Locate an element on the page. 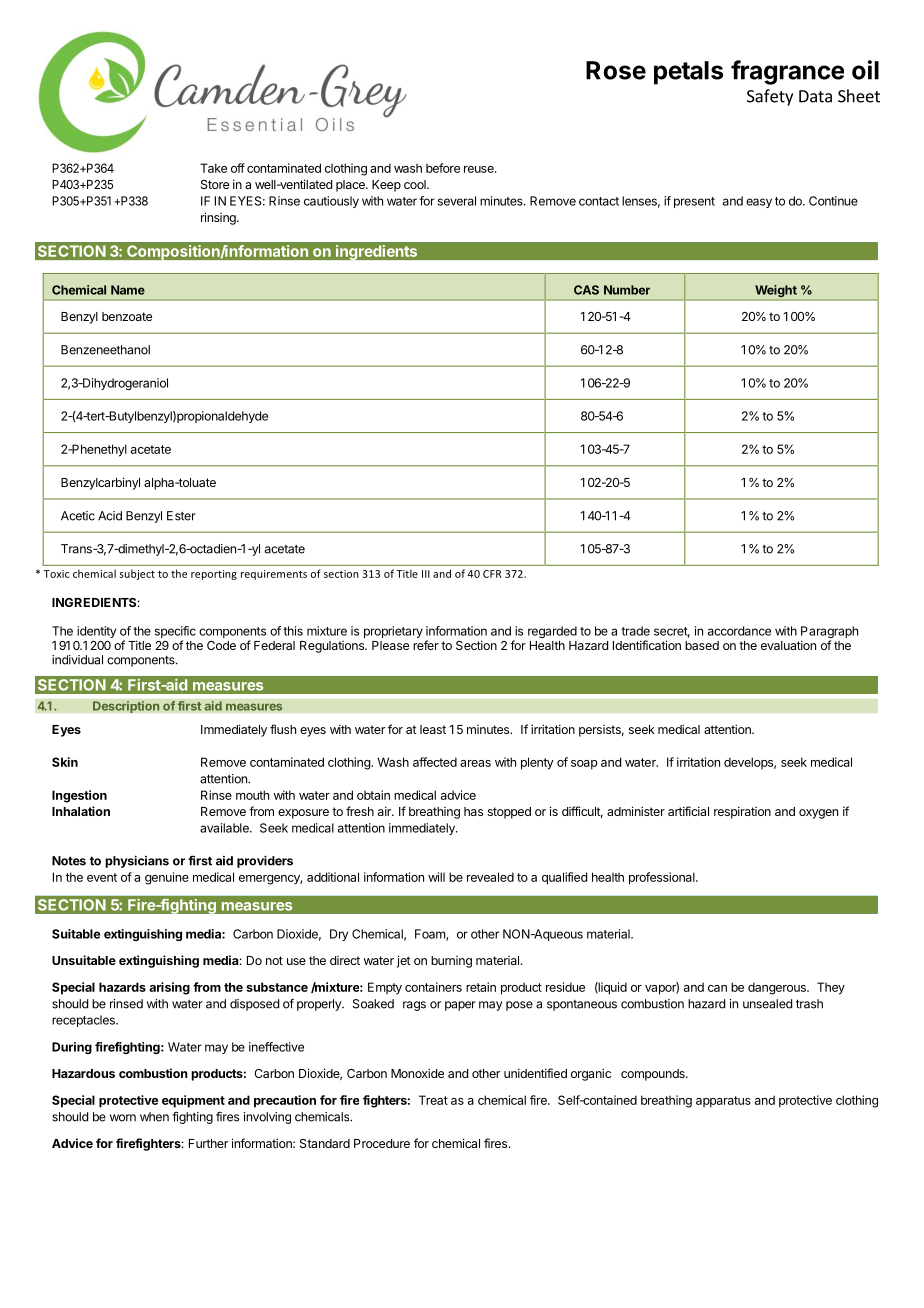  will is located at coordinates (436, 877).
